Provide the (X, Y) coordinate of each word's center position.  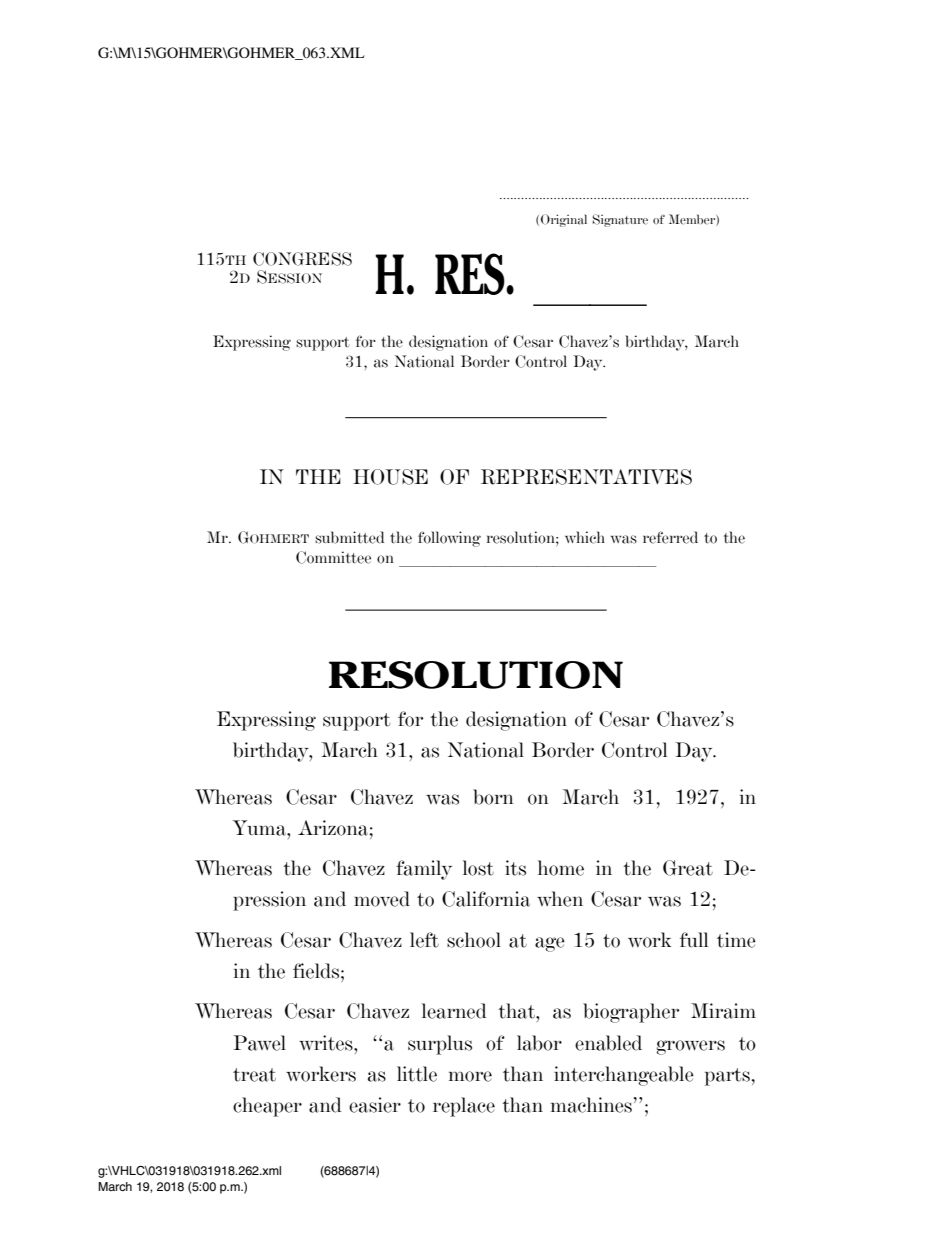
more (470, 1076)
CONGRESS (302, 259)
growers (690, 1047)
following (449, 539)
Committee (333, 557)
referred (670, 537)
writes (327, 1043)
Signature (620, 220)
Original (564, 220)
